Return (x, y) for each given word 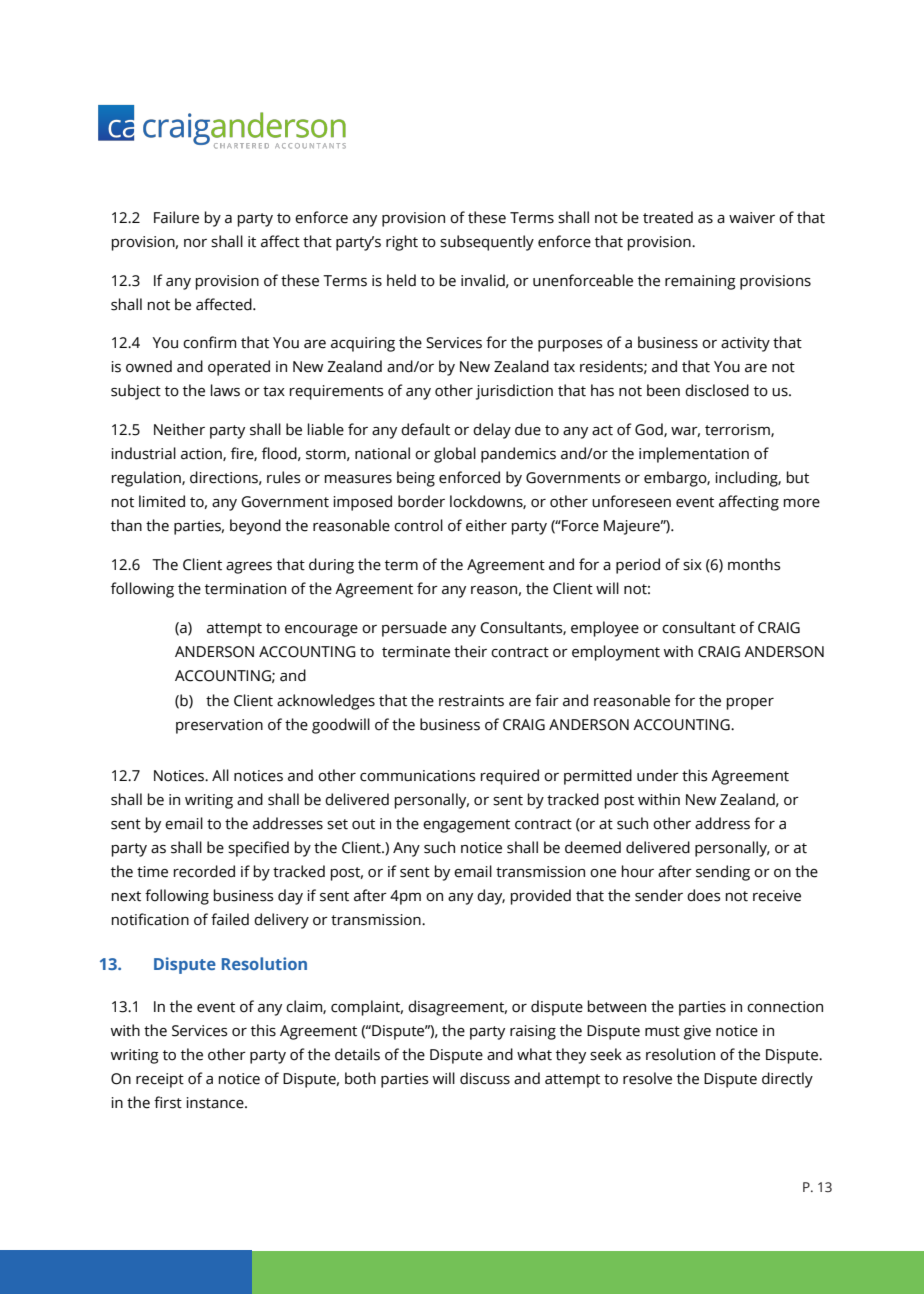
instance (216, 1103)
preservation (219, 726)
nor (195, 243)
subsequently (487, 243)
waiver (752, 218)
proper (750, 704)
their (470, 651)
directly (787, 1080)
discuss (485, 1078)
